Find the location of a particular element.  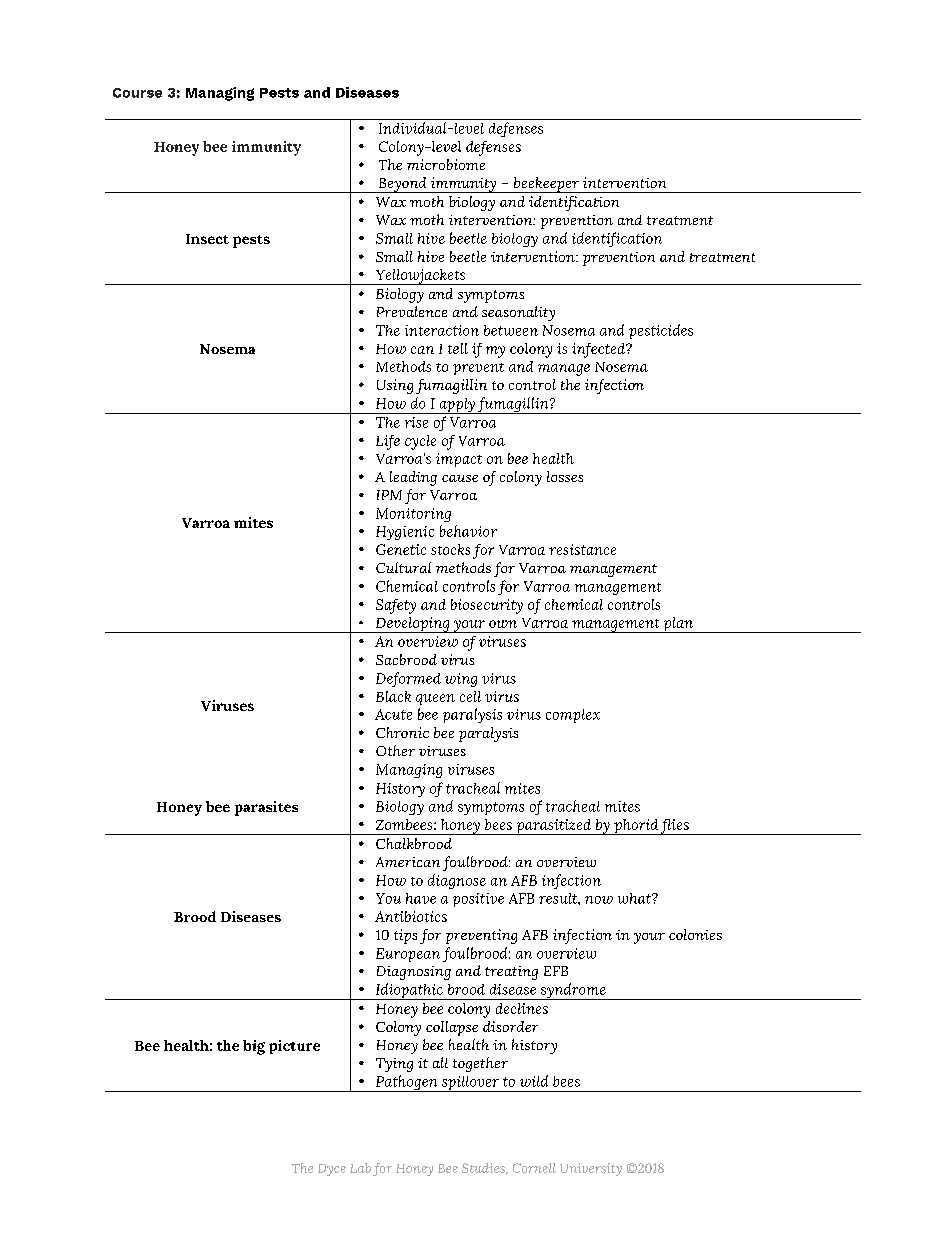

beekeeper is located at coordinates (546, 185).
